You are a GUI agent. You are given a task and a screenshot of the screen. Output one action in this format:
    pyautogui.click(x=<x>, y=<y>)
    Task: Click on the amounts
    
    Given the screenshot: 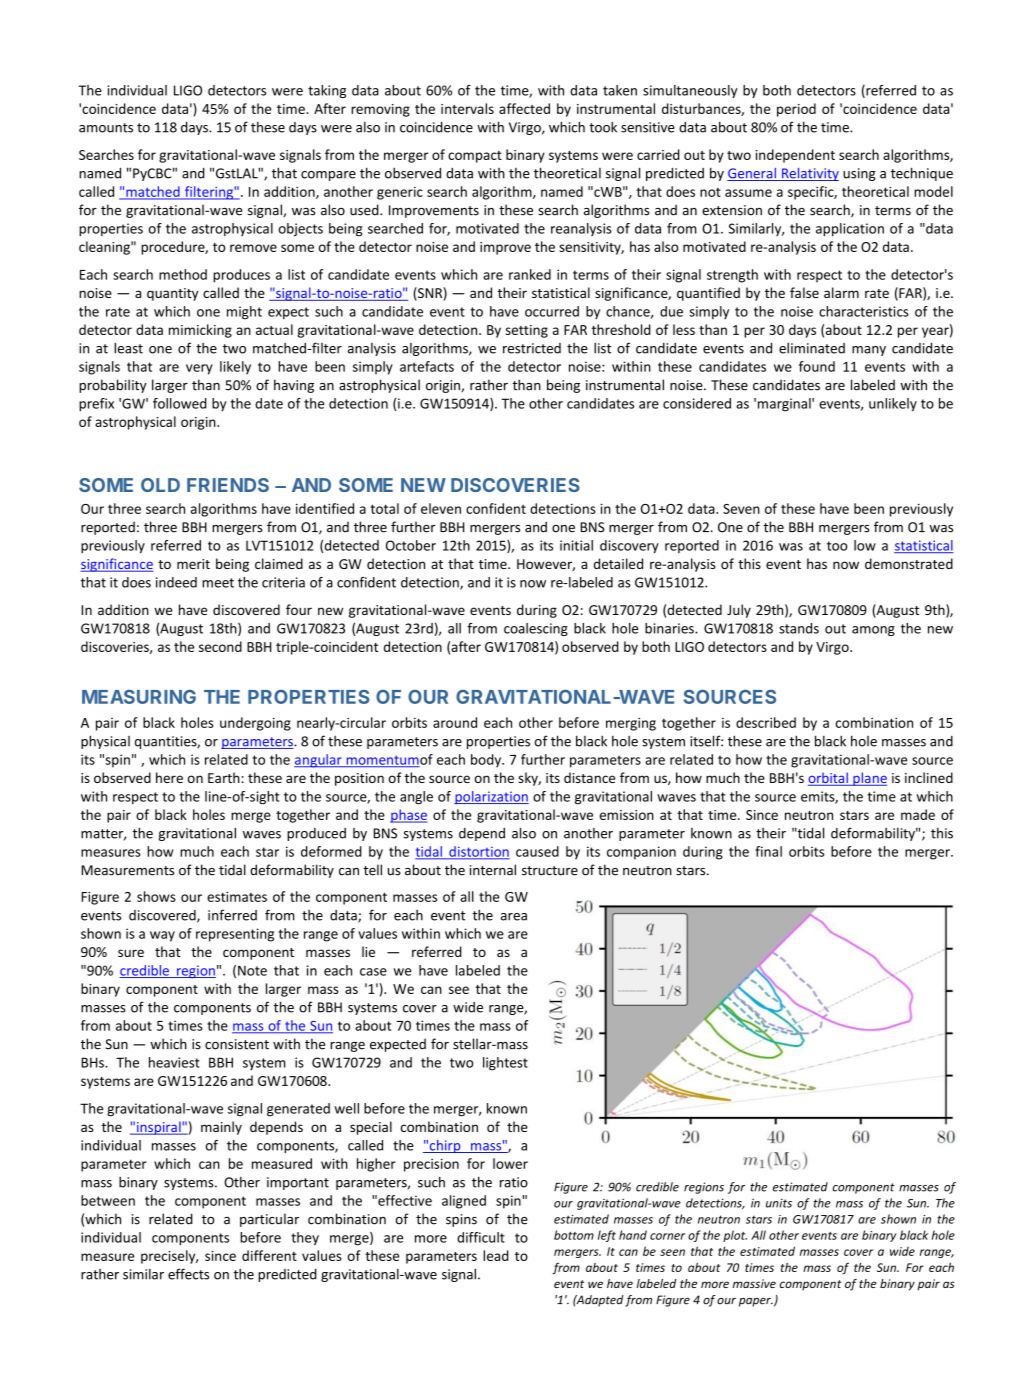 What is the action you would take?
    pyautogui.click(x=106, y=128)
